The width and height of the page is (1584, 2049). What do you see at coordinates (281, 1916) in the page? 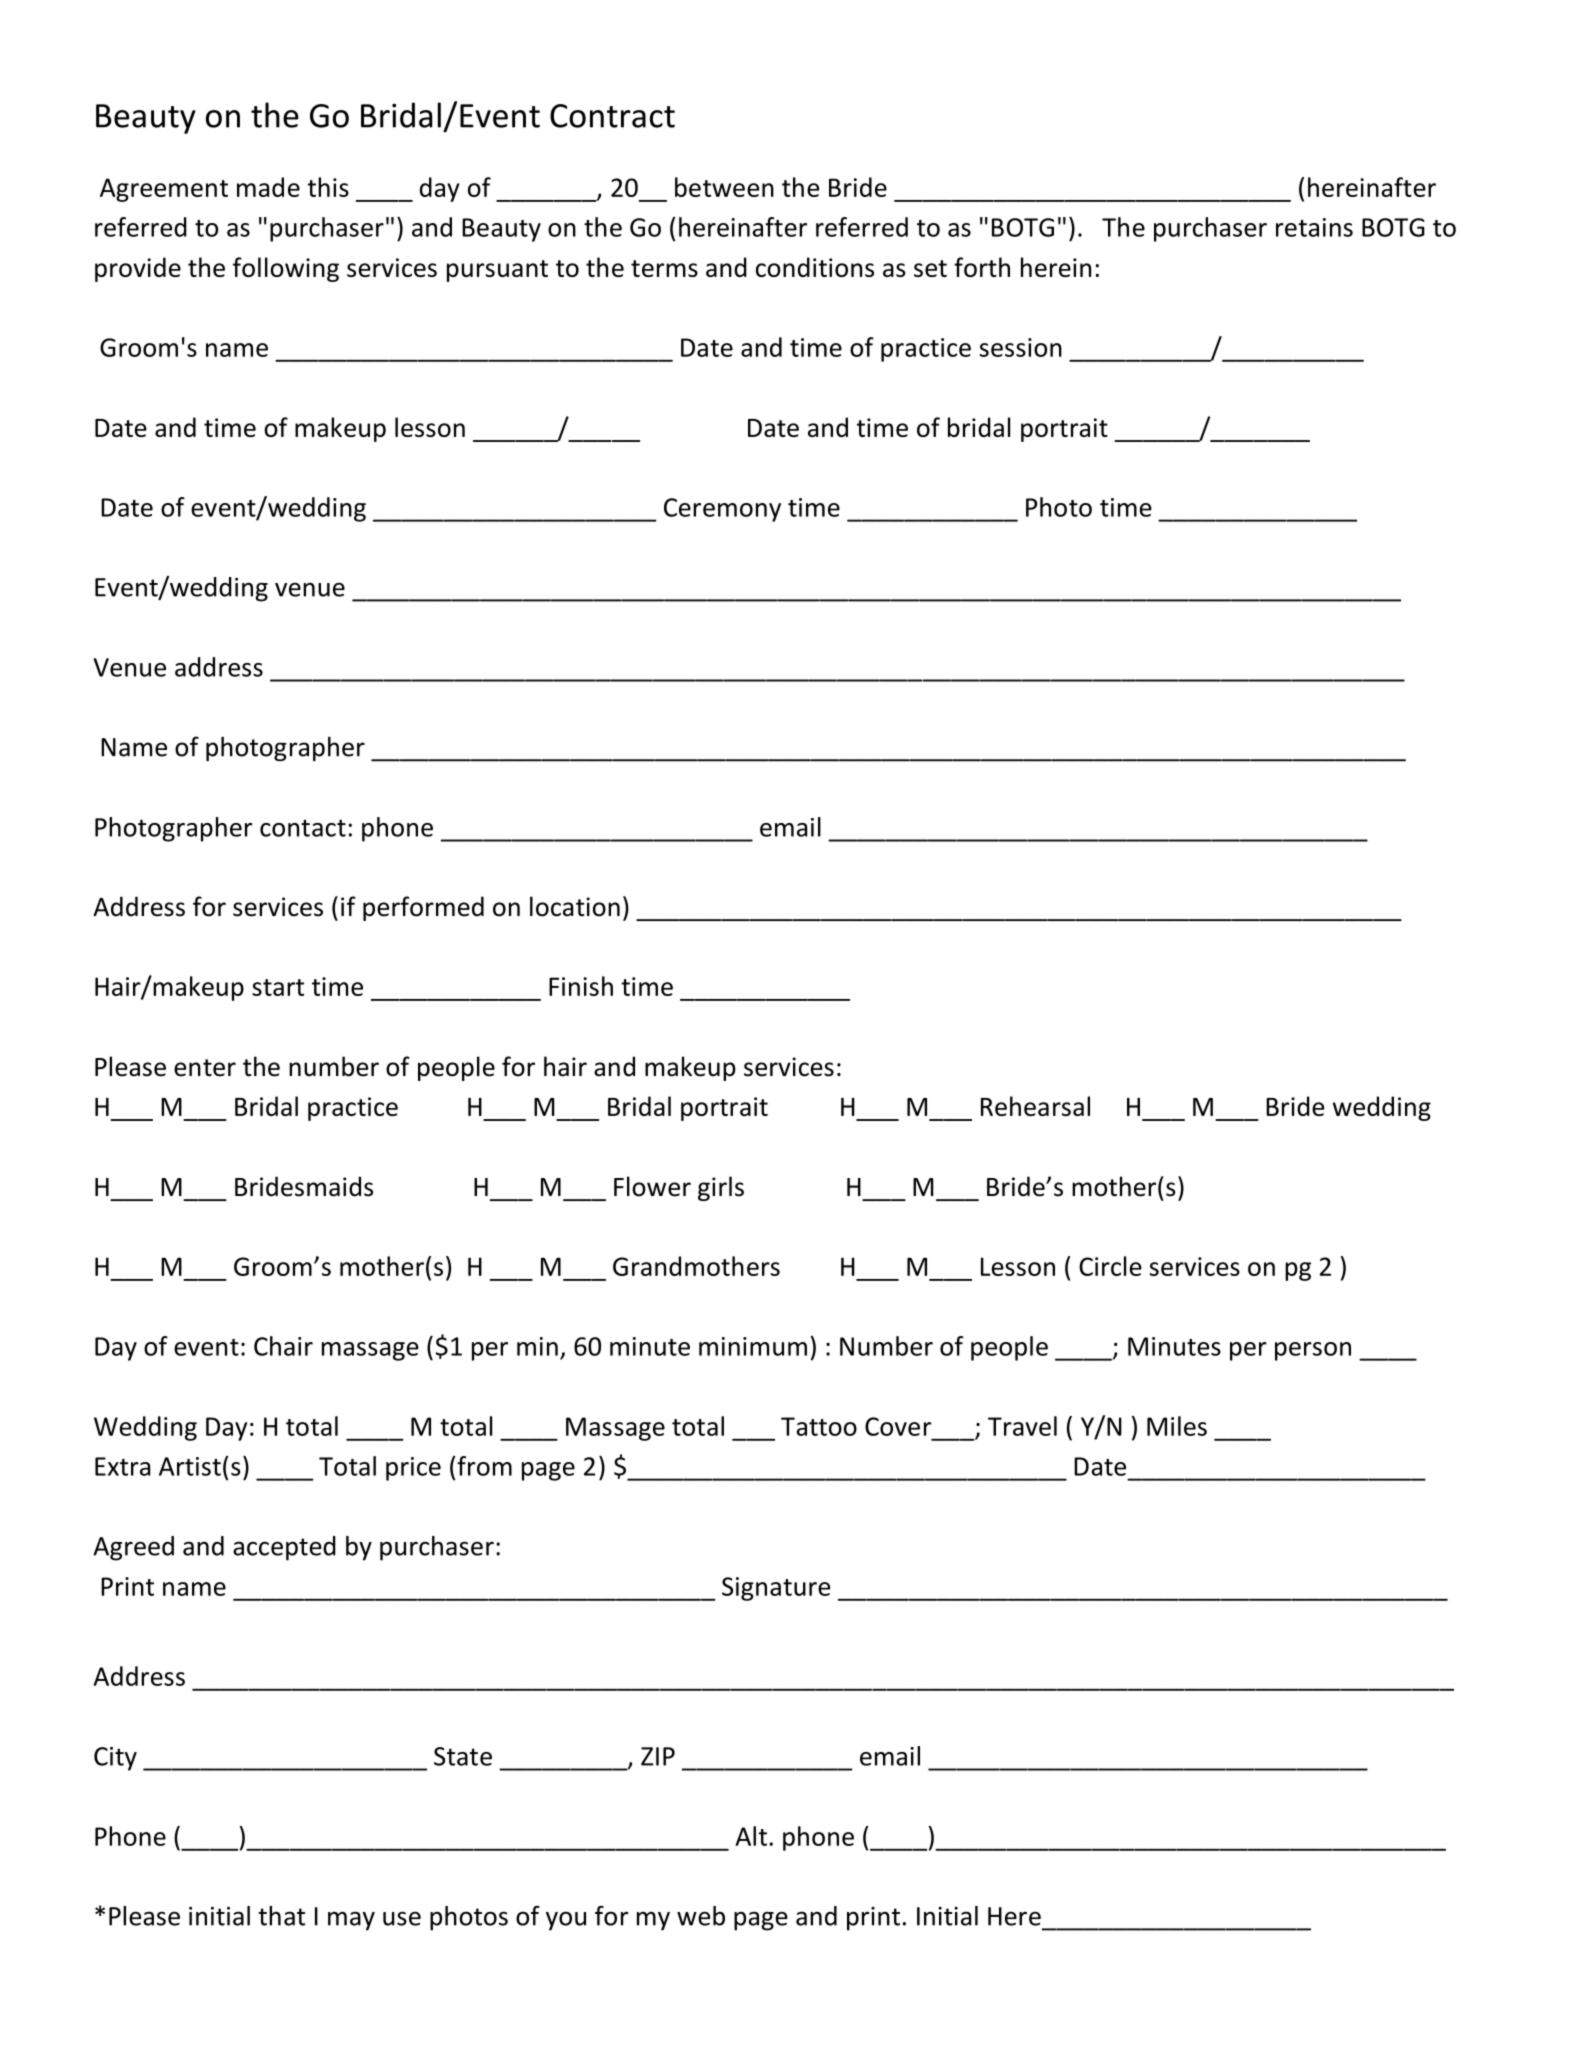
I see `that` at bounding box center [281, 1916].
